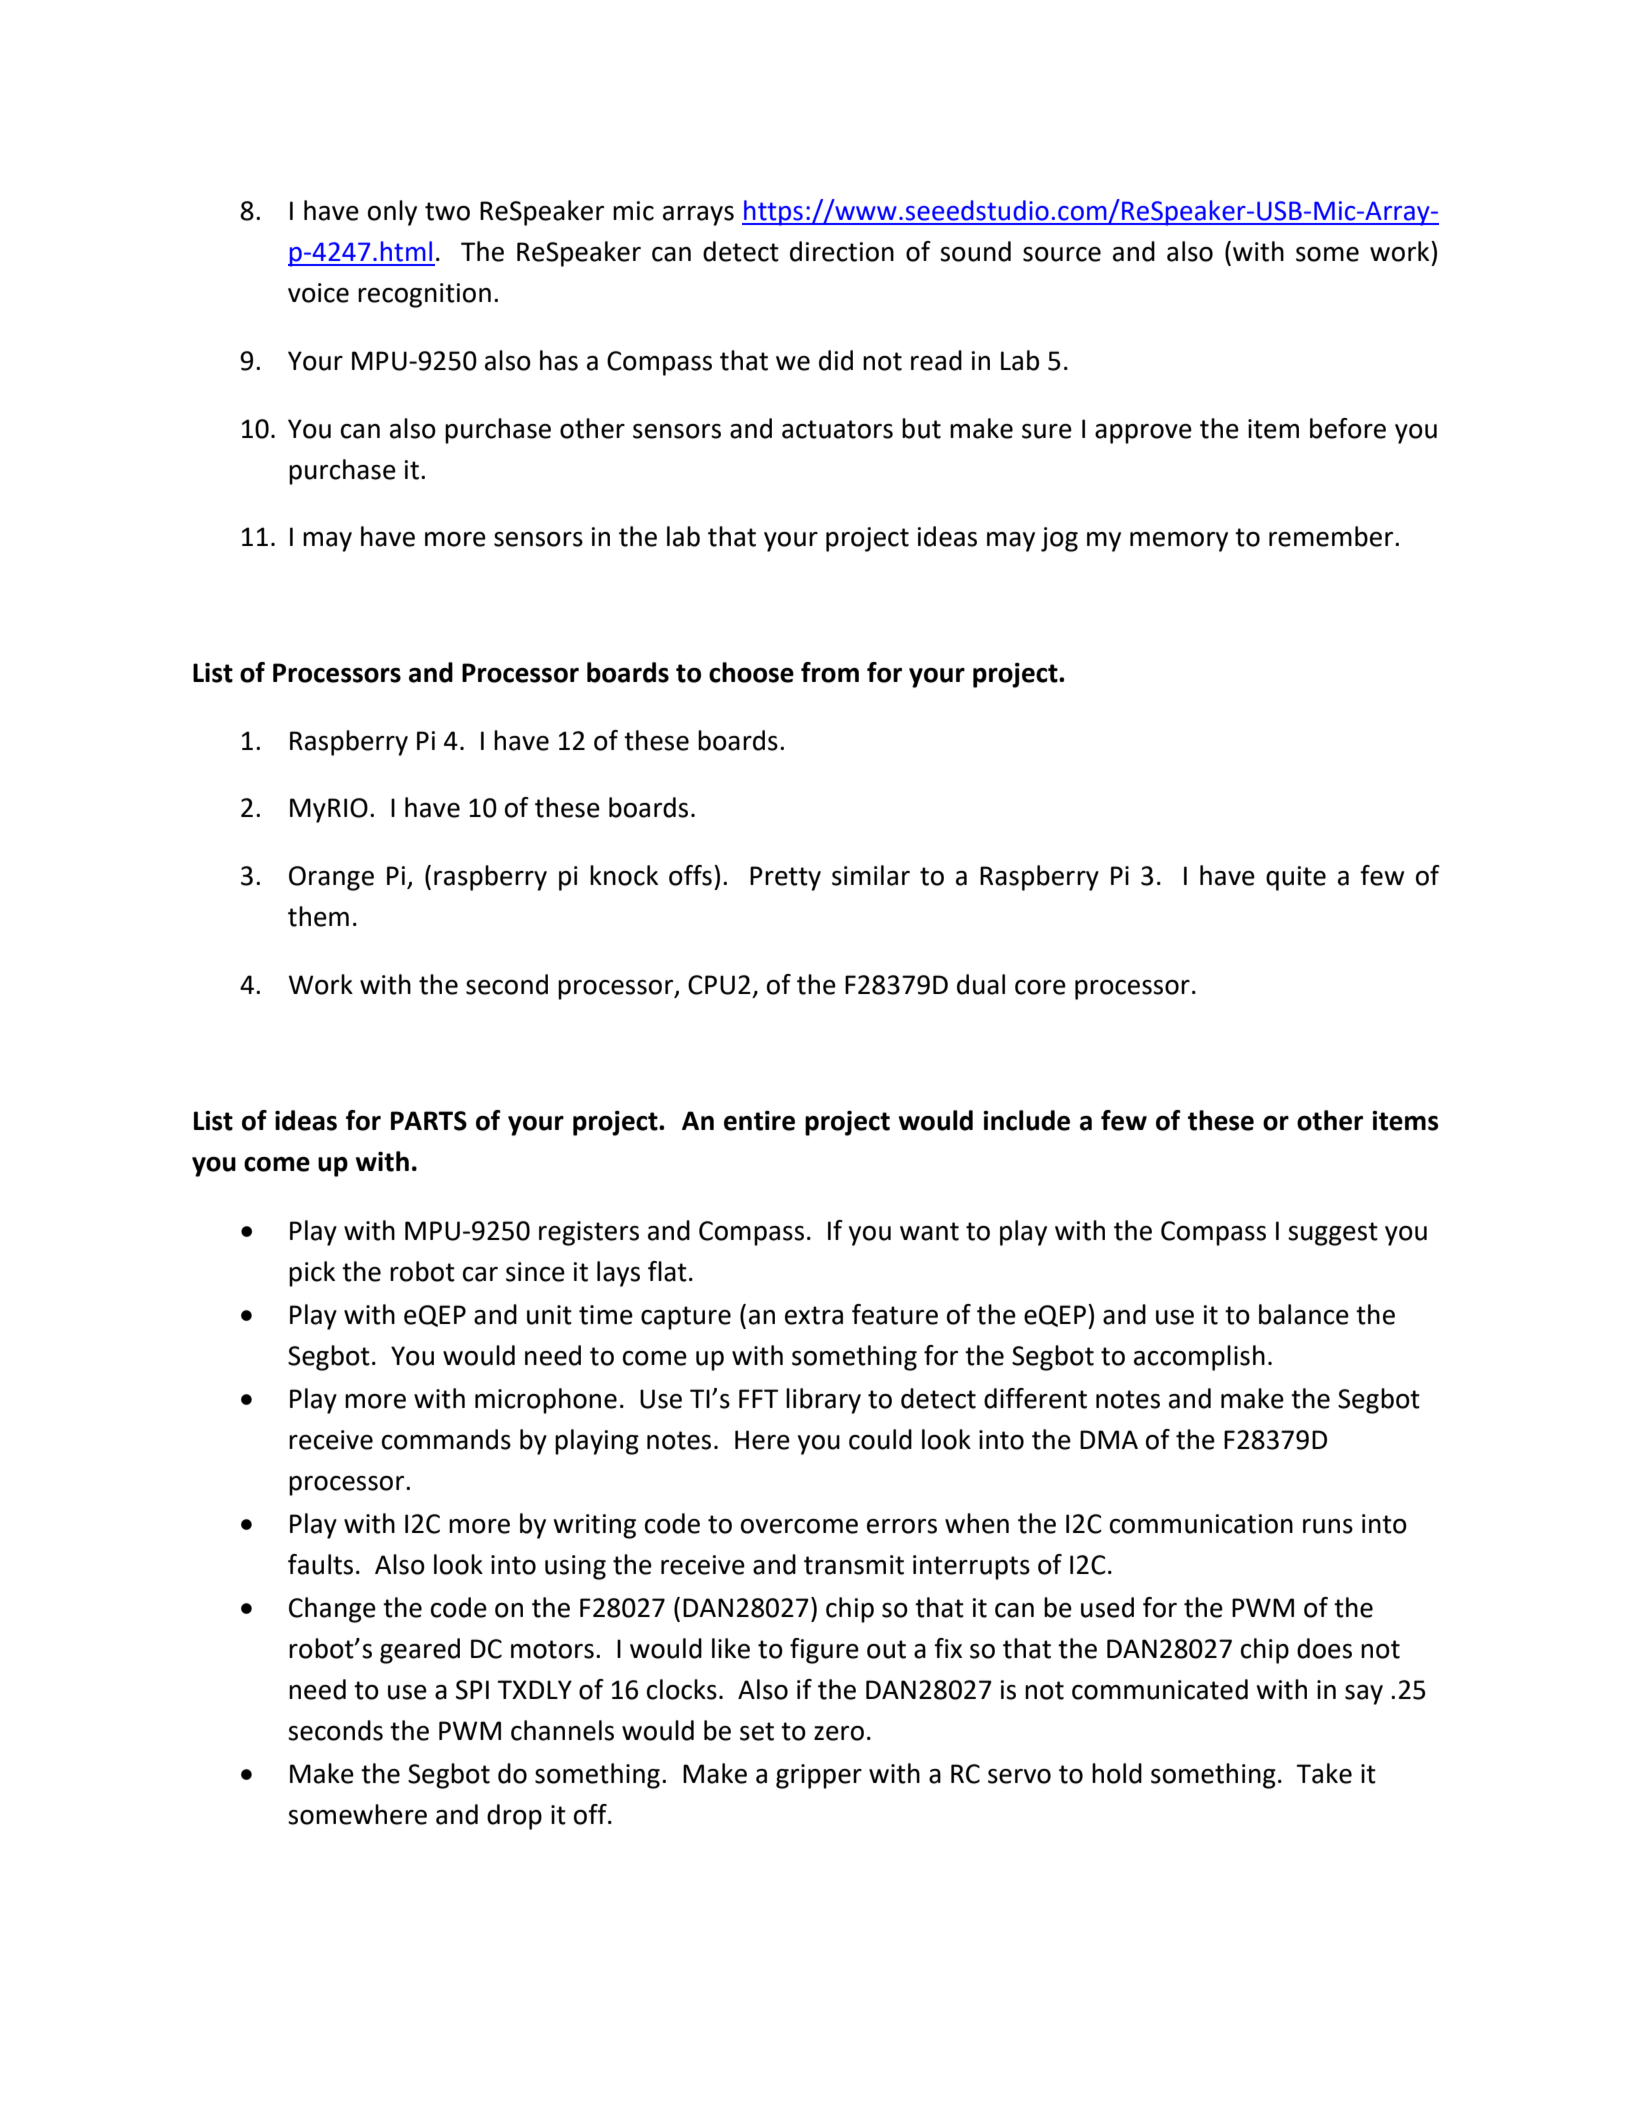 The image size is (1631, 2110). Describe the element at coordinates (424, 295) in the screenshot. I see `recognition` at that location.
